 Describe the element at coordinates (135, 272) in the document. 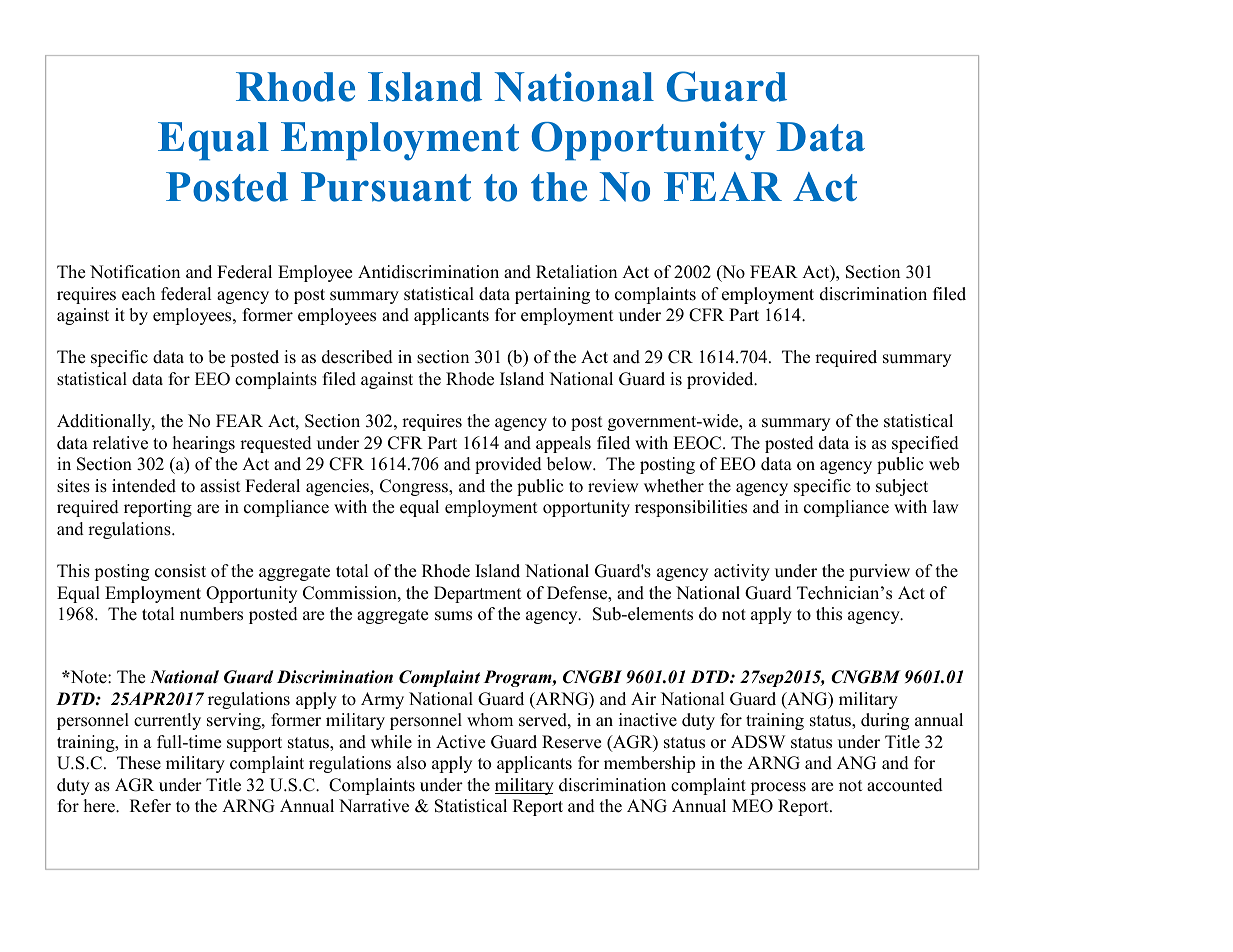

I see `Notification` at that location.
